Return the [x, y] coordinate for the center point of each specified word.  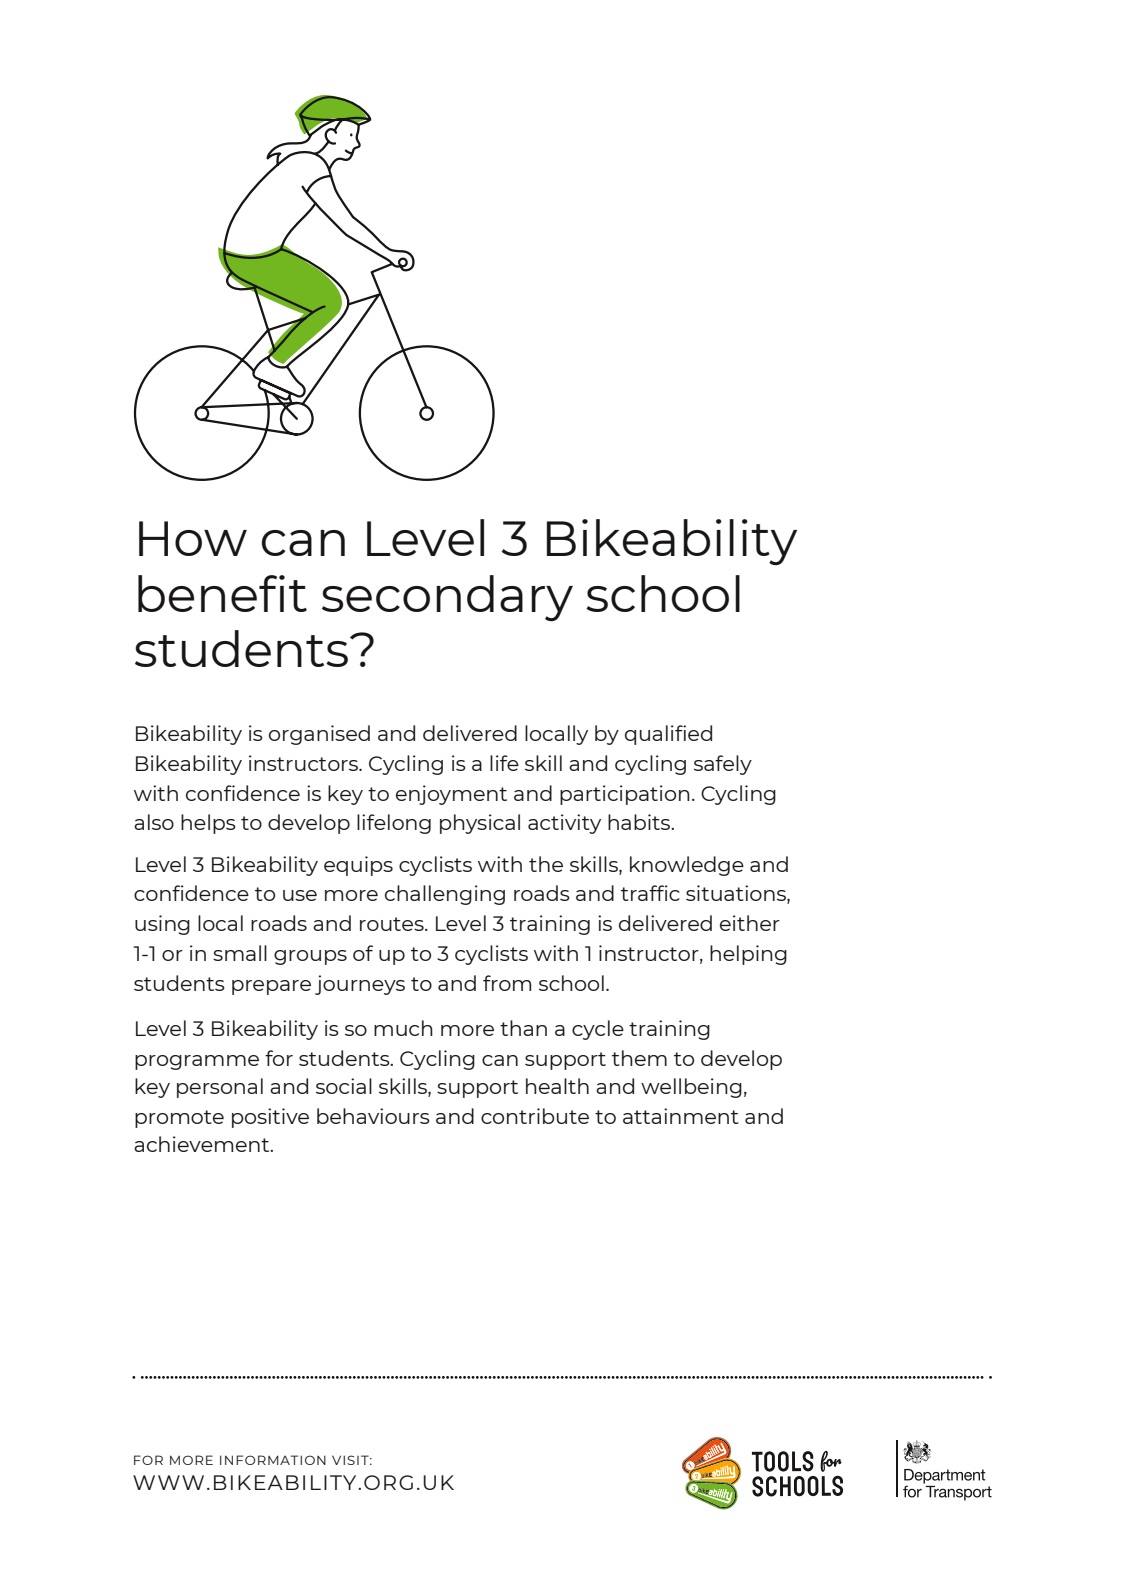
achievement [203, 1144]
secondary [447, 598]
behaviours [373, 1116]
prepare [271, 987]
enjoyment [451, 795]
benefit [222, 593]
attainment [681, 1116]
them [639, 1058]
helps [208, 824]
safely [723, 765]
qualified [668, 735]
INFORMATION [273, 1460]
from [507, 983]
